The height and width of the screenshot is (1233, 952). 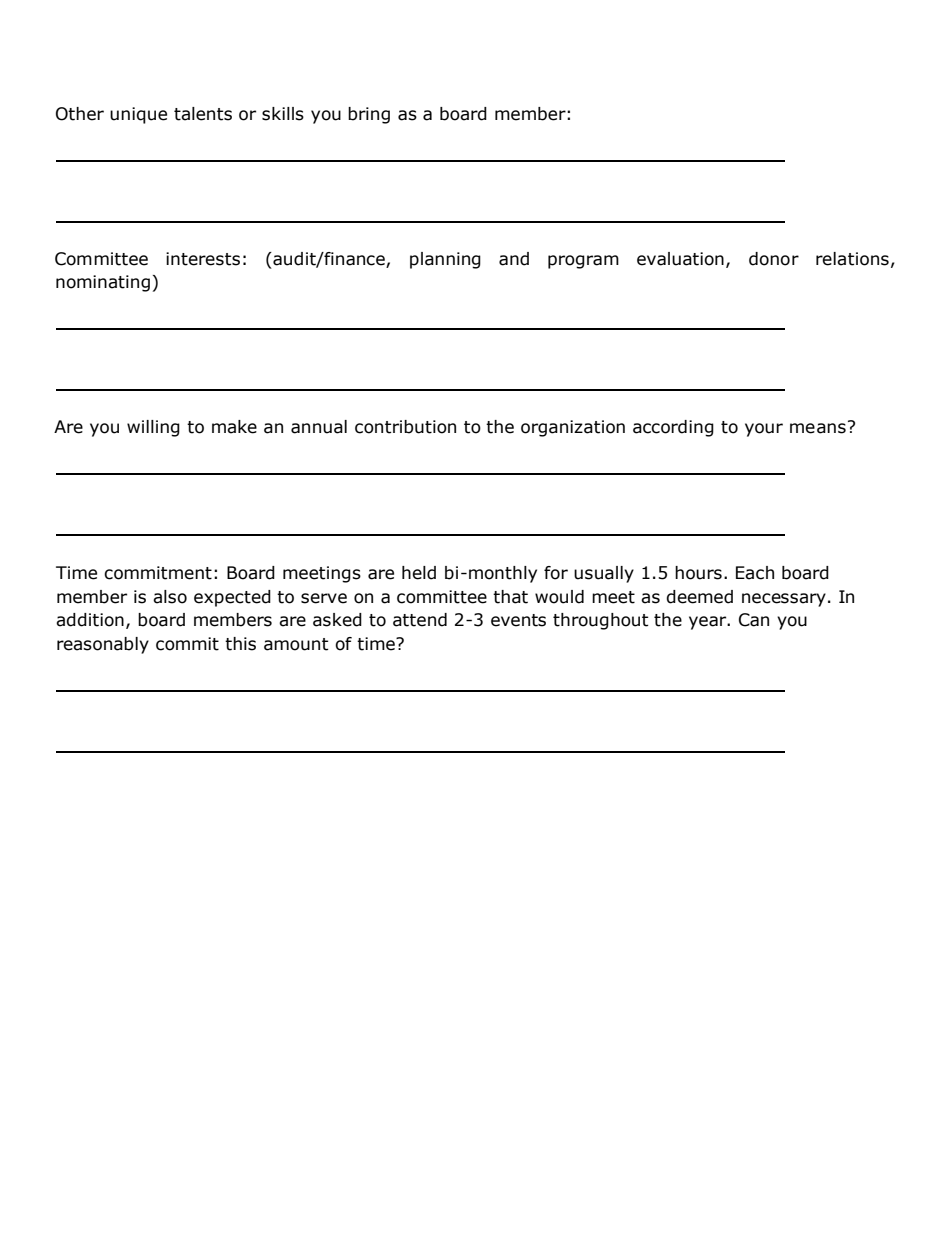 What do you see at coordinates (445, 260) in the screenshot?
I see `planning` at bounding box center [445, 260].
